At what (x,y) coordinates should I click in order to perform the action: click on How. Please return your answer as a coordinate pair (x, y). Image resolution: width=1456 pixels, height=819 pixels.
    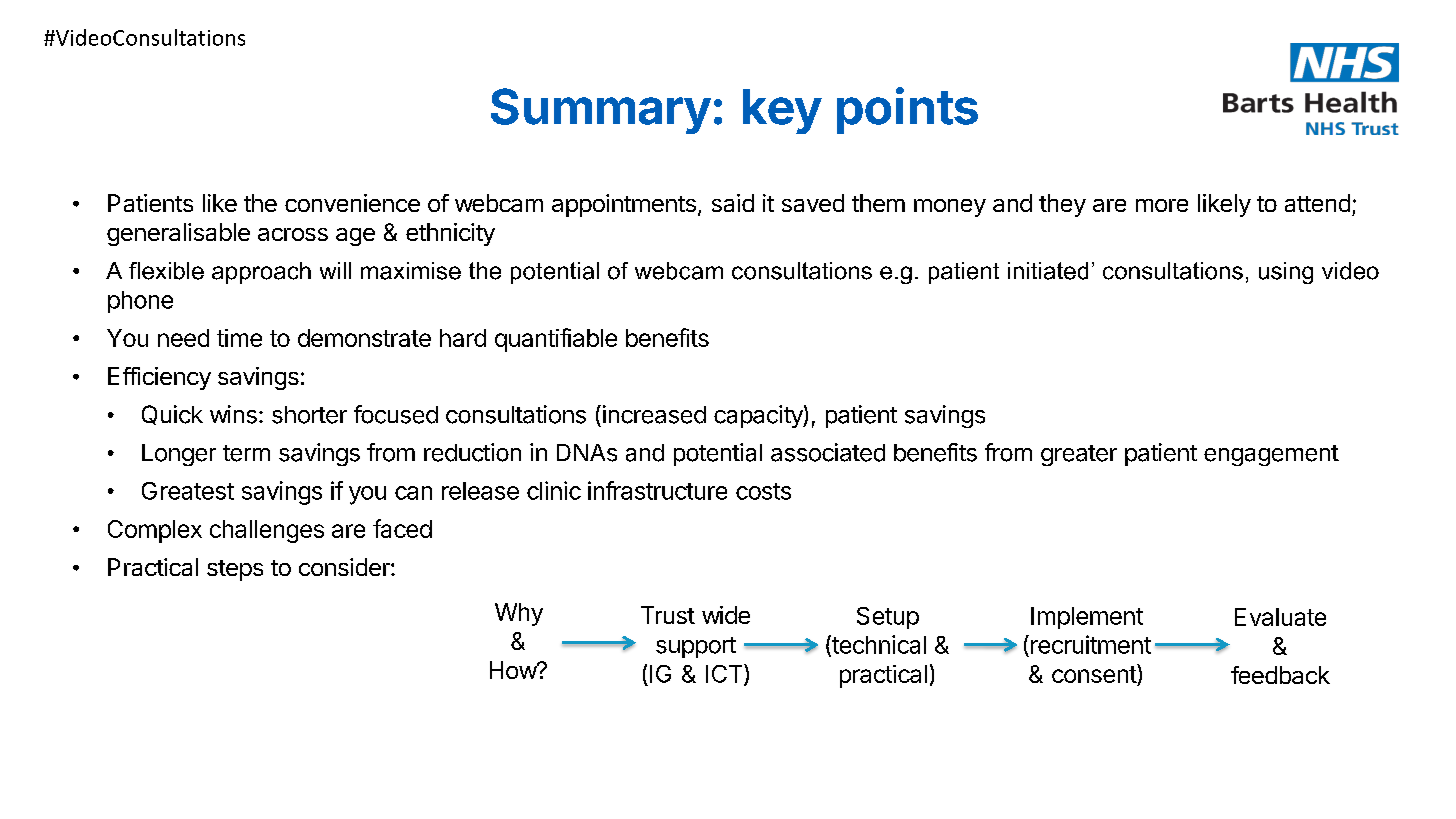
    Looking at the image, I should click on (514, 670).
